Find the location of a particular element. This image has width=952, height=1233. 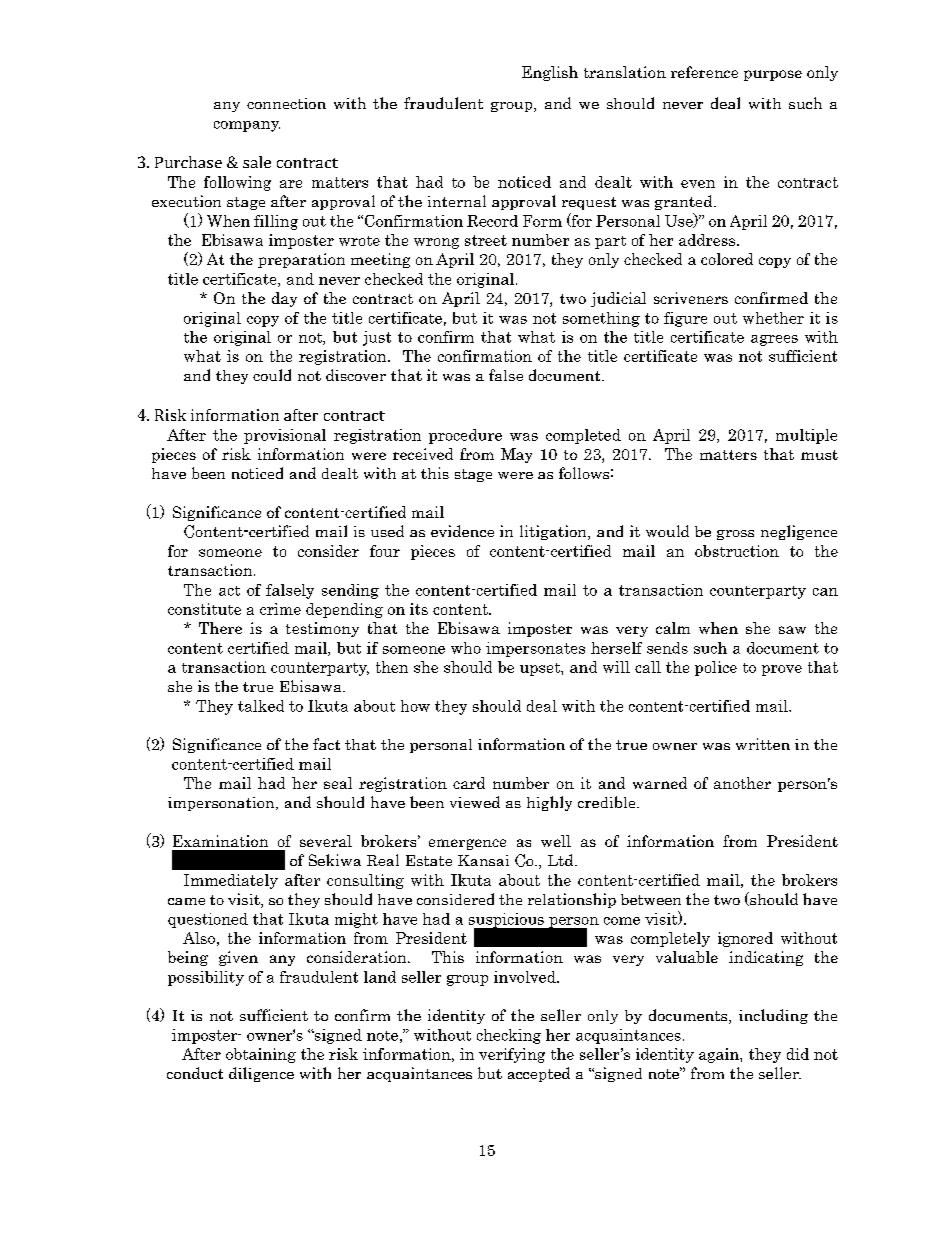

multiple is located at coordinates (806, 436).
